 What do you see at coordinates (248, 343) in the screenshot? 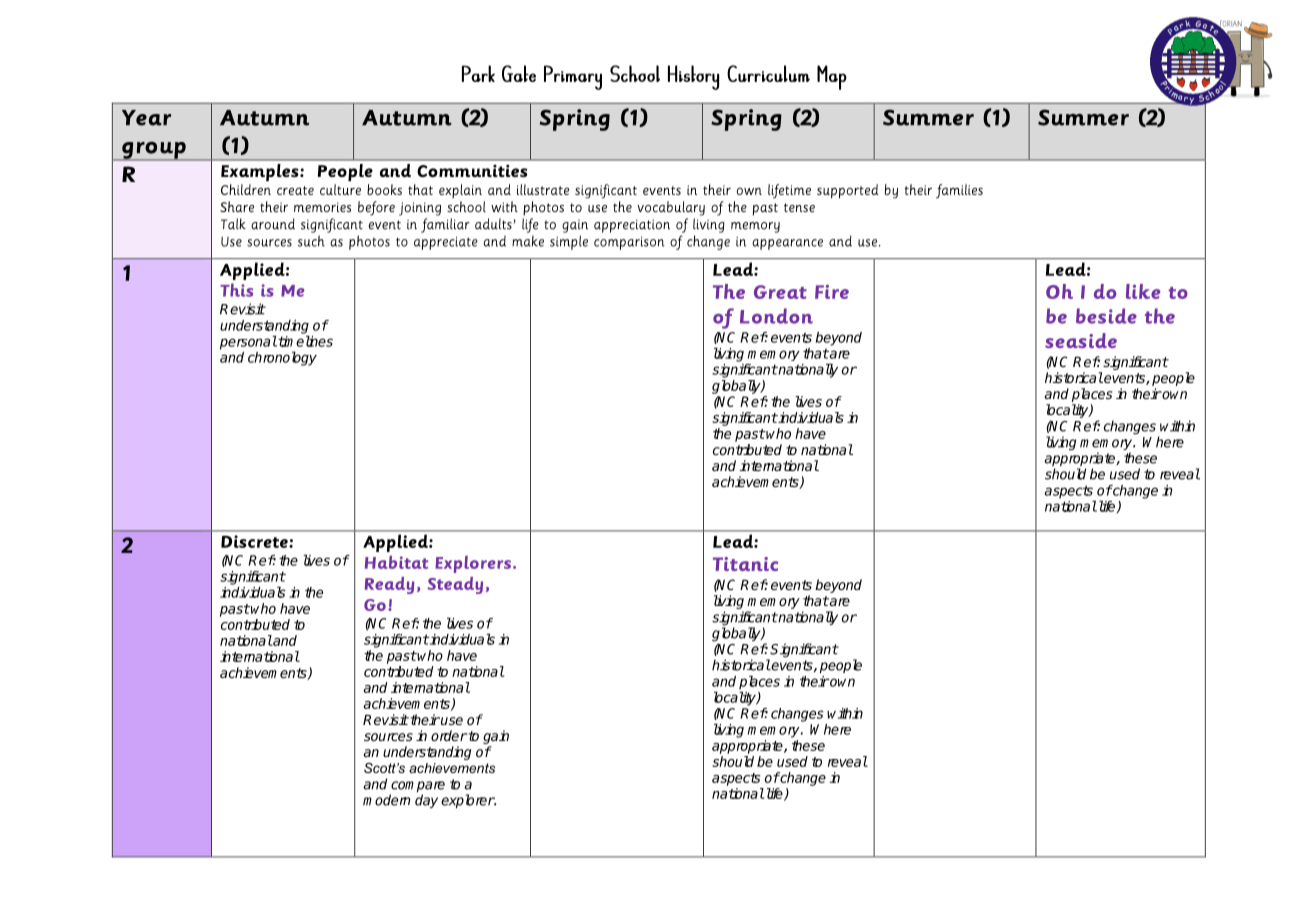
I see `personal` at bounding box center [248, 343].
